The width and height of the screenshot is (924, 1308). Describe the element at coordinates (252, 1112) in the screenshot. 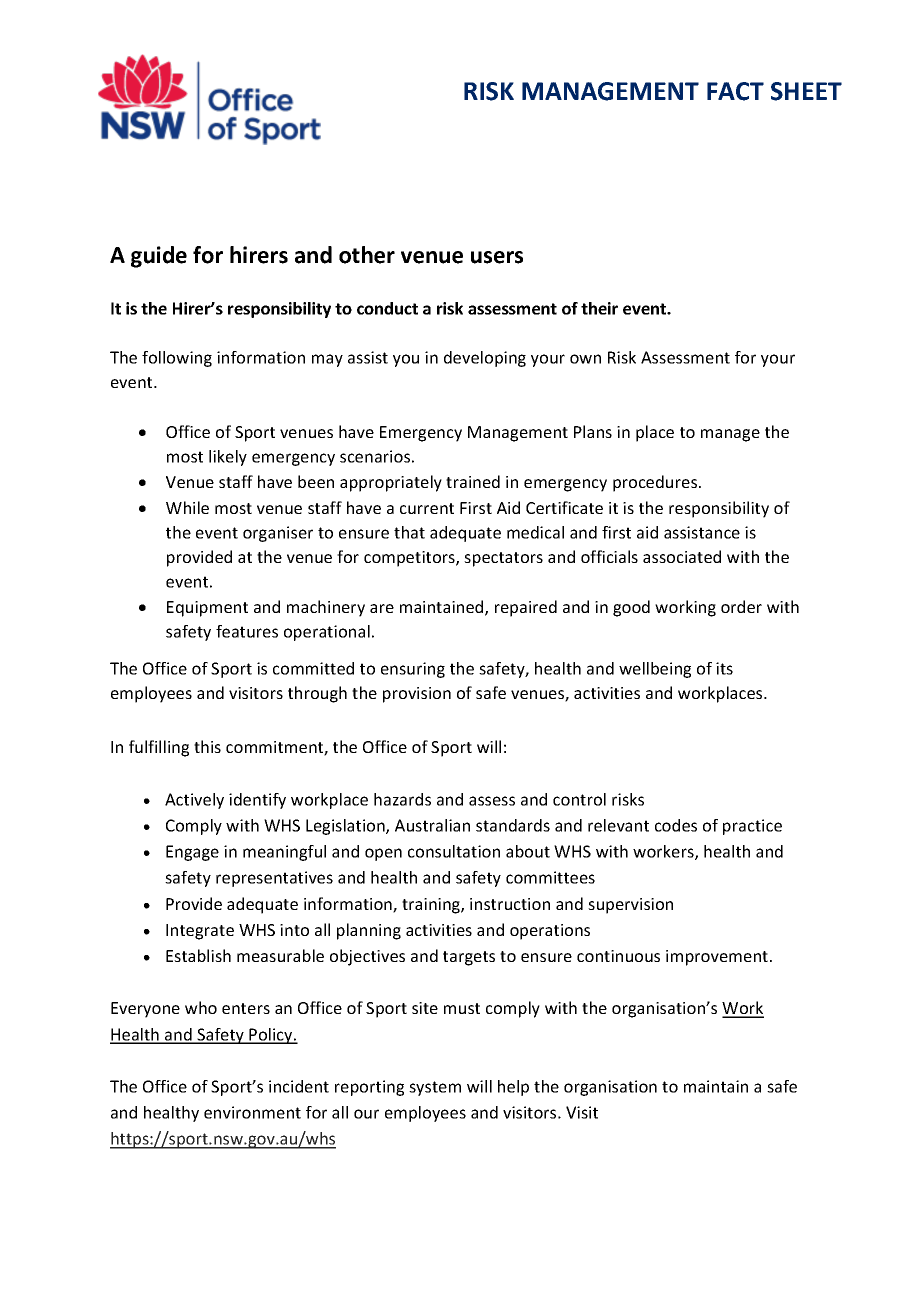

I see `environment` at that location.
